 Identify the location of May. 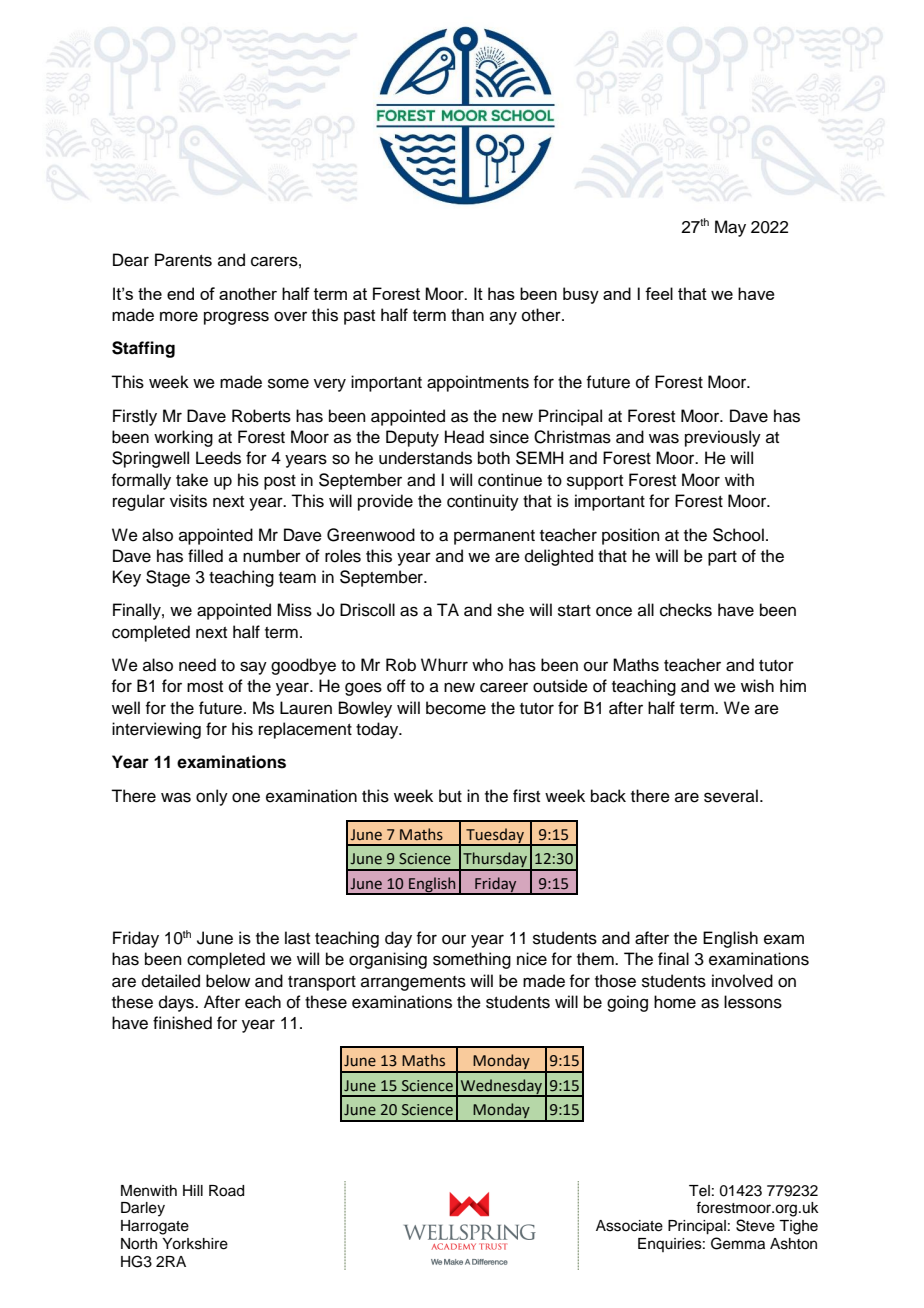
(730, 228).
